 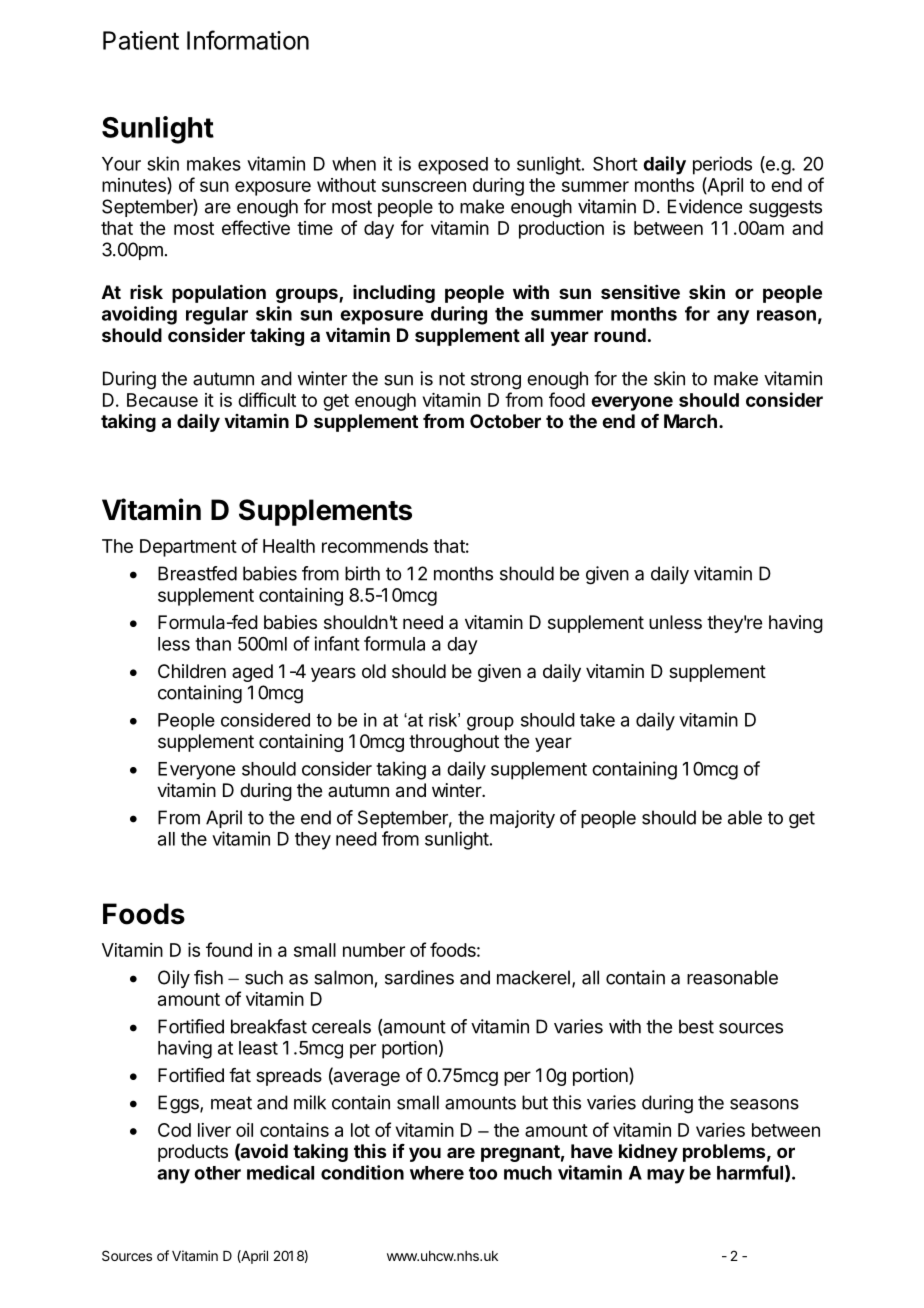 I want to click on products, so click(x=193, y=1153).
